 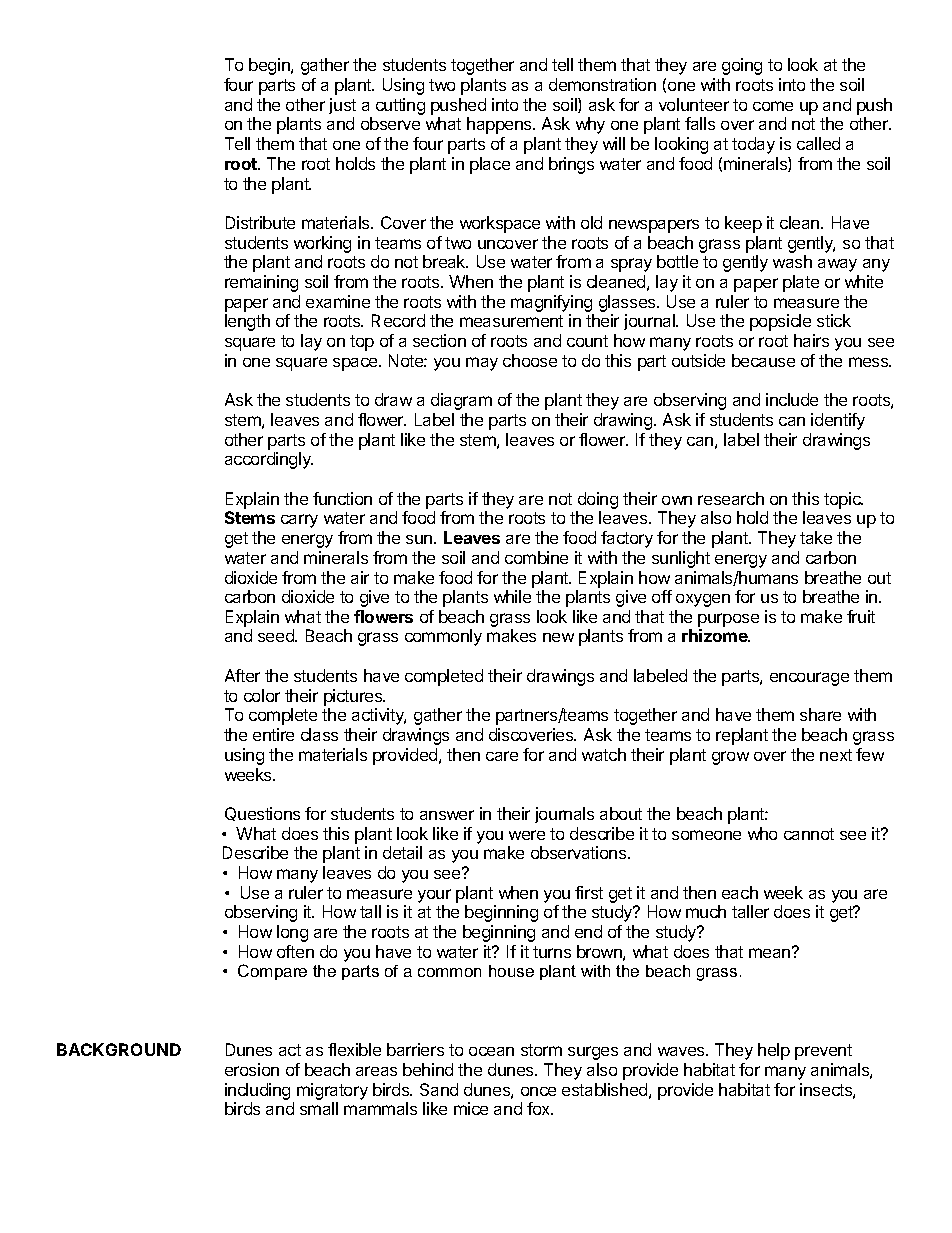 I want to click on happens, so click(x=500, y=125).
